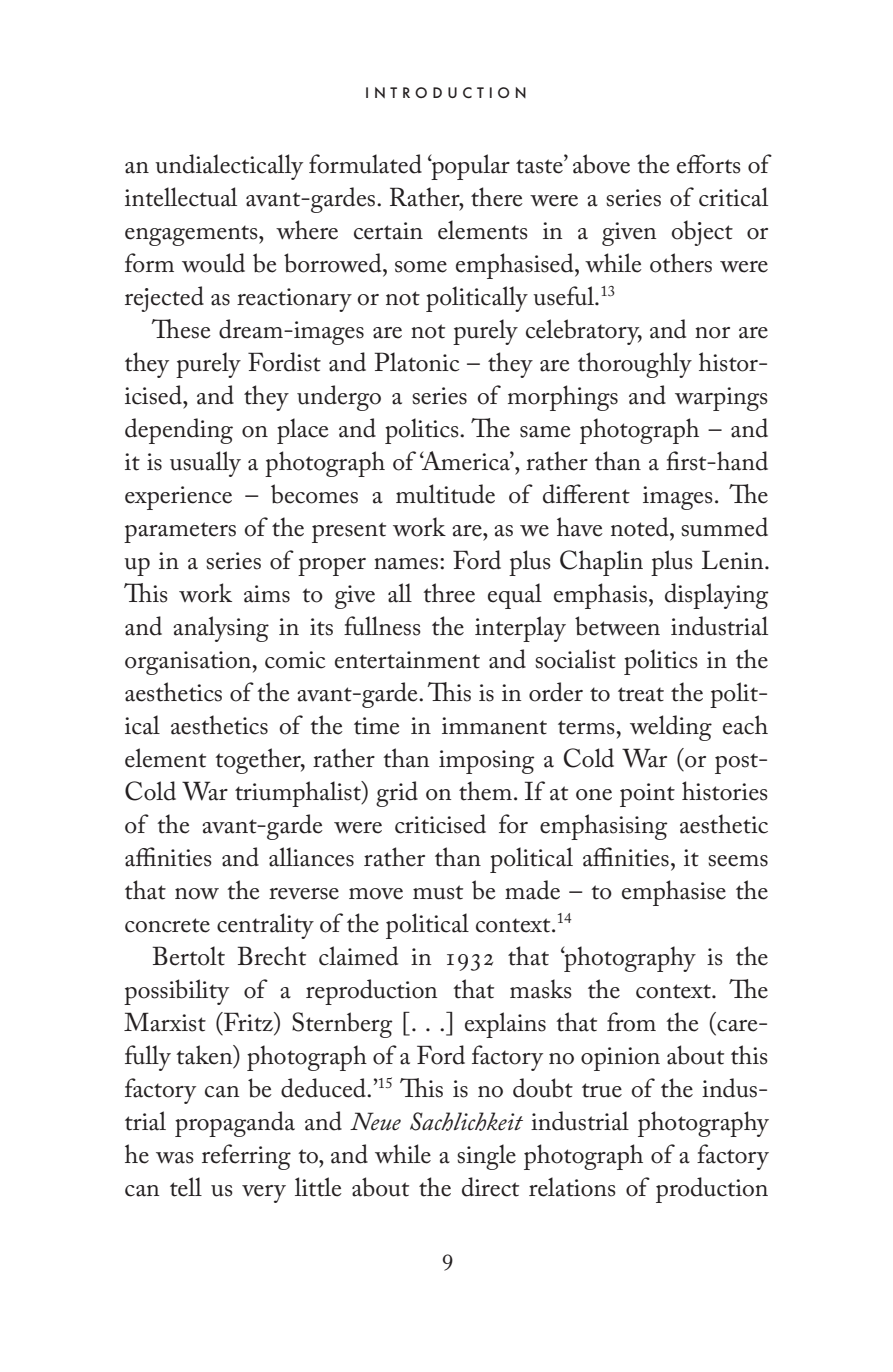 This screenshot has height=1372, width=893. Describe the element at coordinates (192, 235) in the screenshot. I see `engagements` at that location.
